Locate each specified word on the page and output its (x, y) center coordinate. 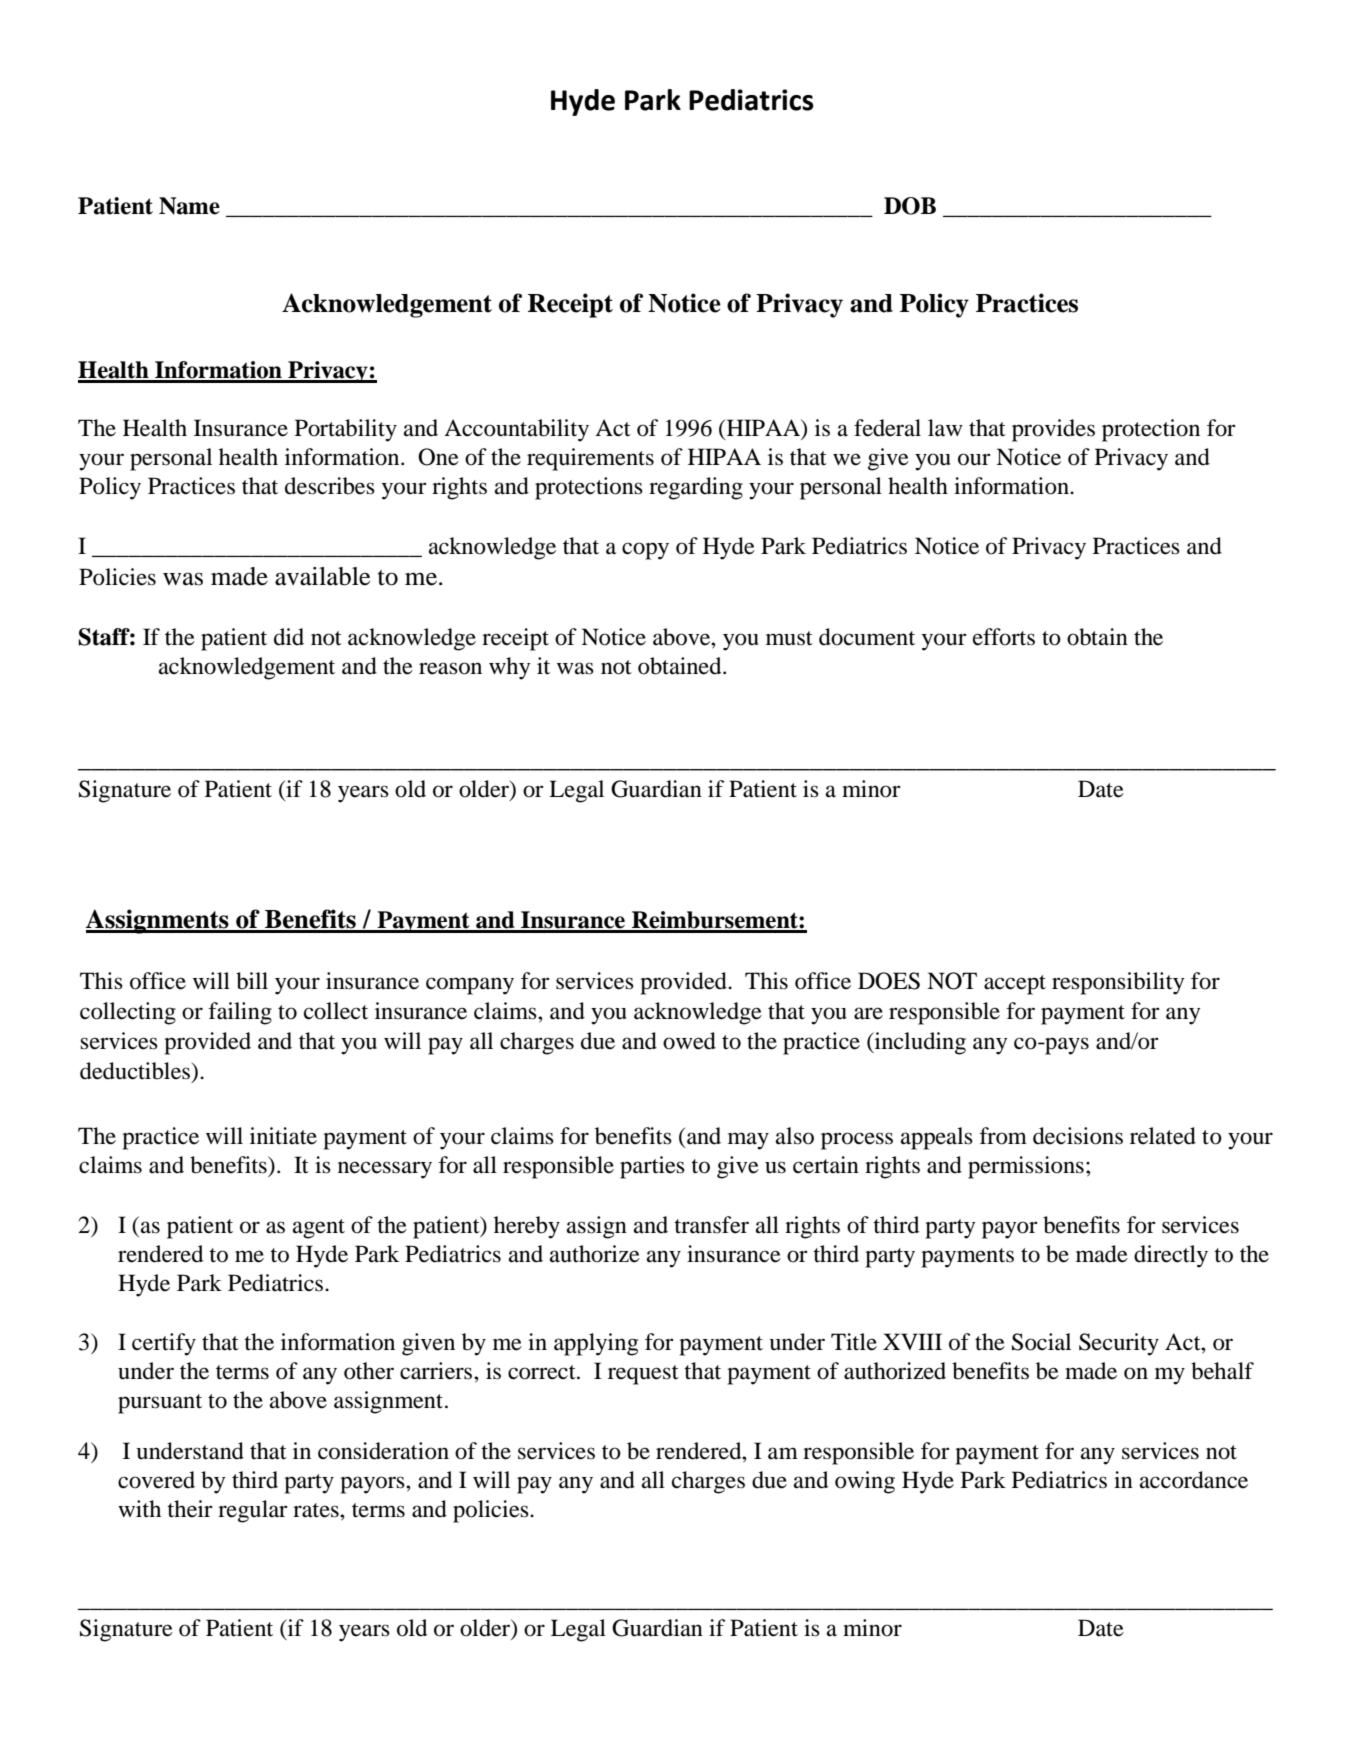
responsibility (1118, 983)
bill (252, 981)
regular (253, 1511)
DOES (889, 981)
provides (1053, 430)
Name (189, 206)
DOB (910, 206)
